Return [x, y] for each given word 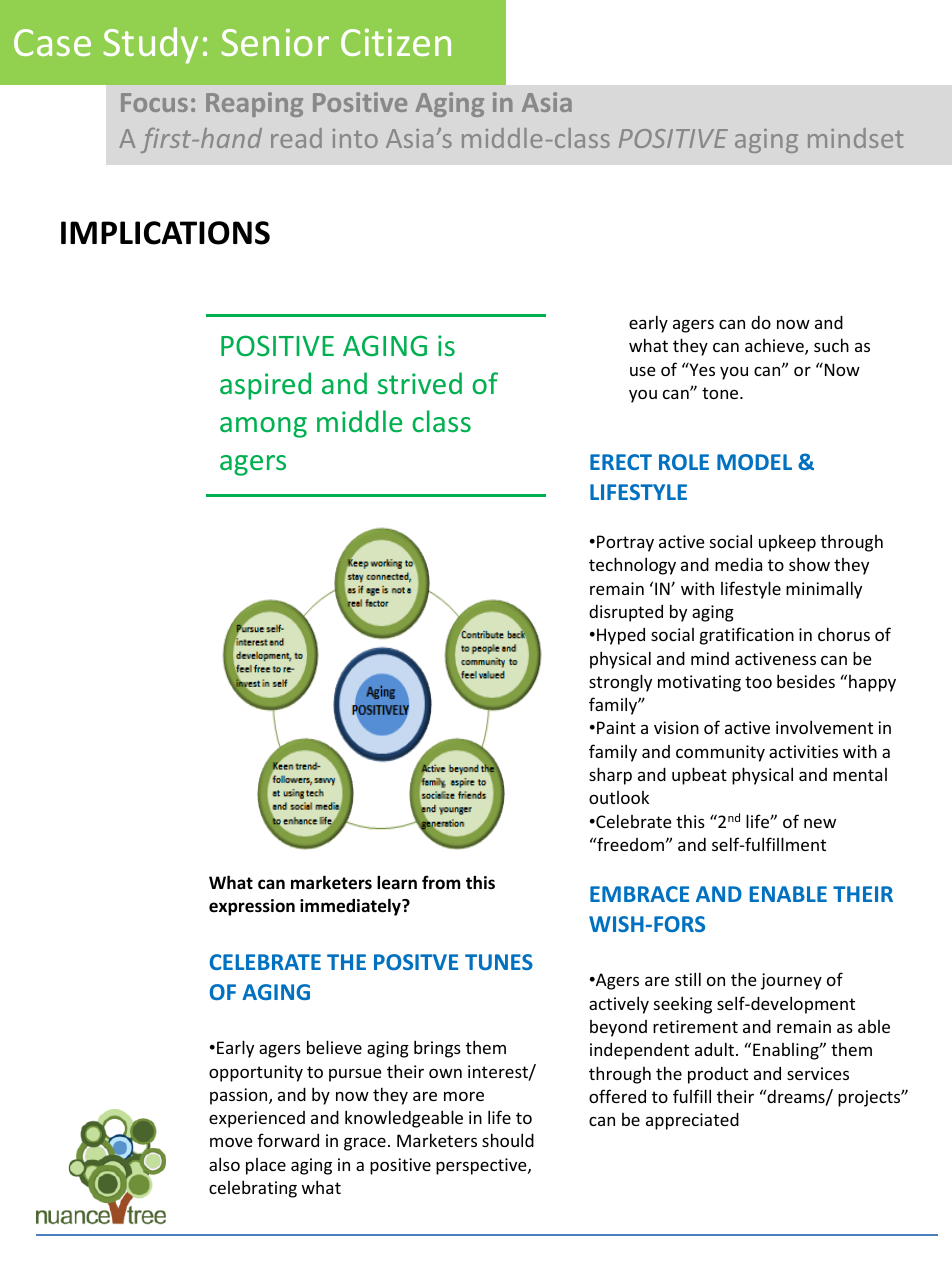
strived [420, 383]
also [224, 1164]
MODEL [754, 462]
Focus [154, 102]
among [263, 427]
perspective [482, 1166]
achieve [775, 347]
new [820, 823]
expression [252, 907]
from [441, 882]
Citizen [396, 42]
